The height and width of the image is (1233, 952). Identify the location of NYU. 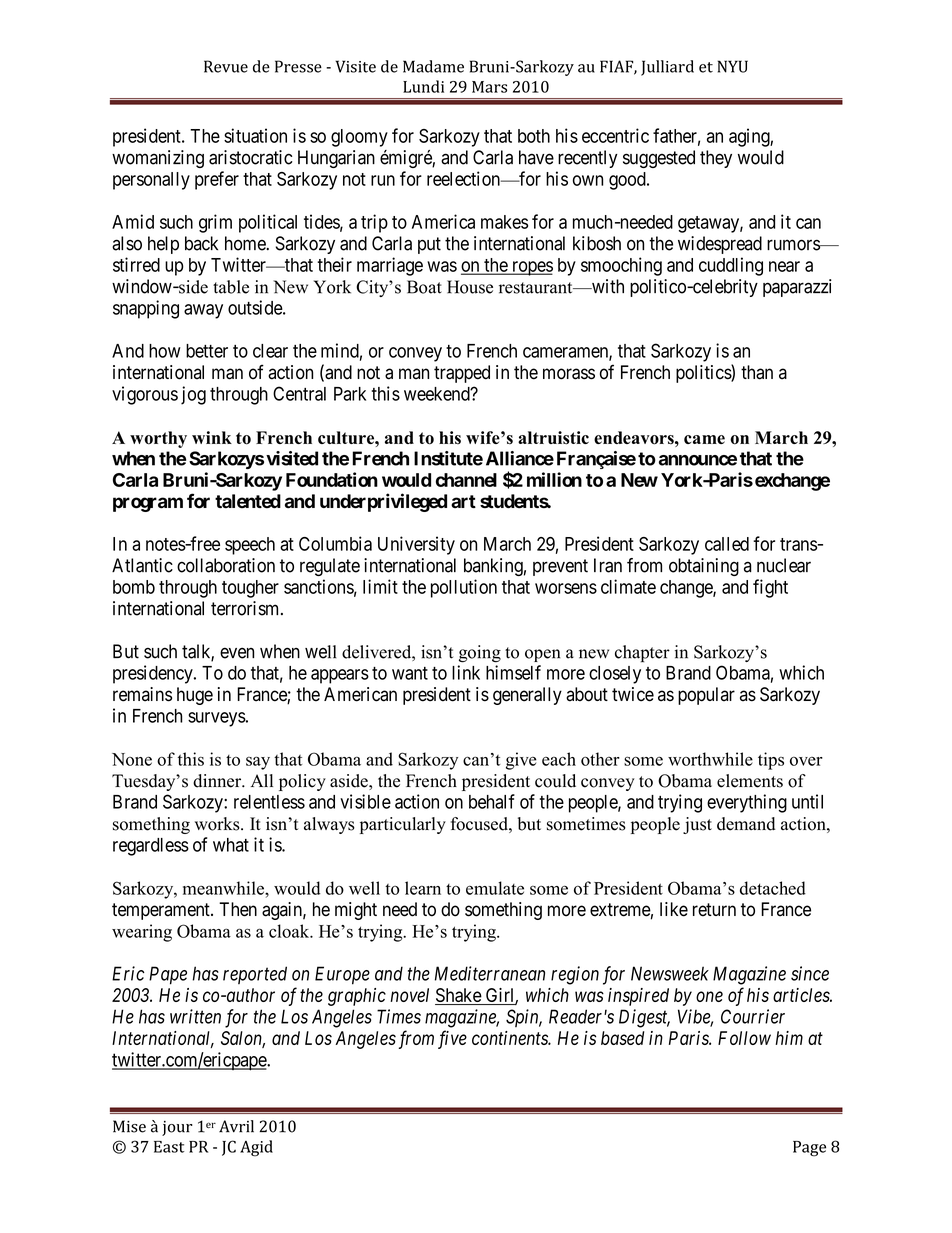
(733, 66).
